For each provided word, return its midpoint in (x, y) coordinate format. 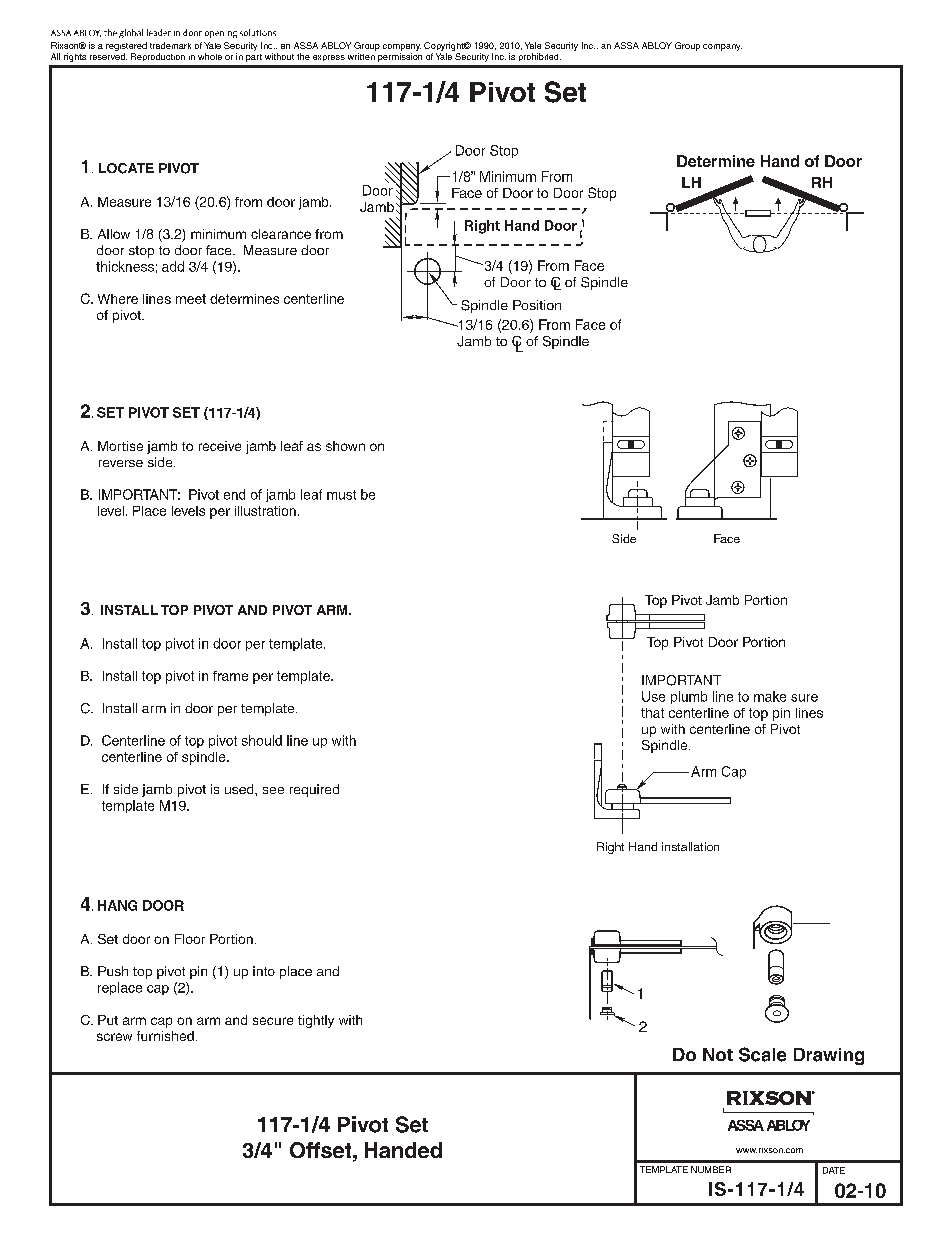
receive (220, 446)
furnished (165, 1036)
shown (345, 446)
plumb (689, 697)
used (240, 789)
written (361, 56)
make (770, 696)
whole (210, 56)
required (314, 790)
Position (537, 305)
